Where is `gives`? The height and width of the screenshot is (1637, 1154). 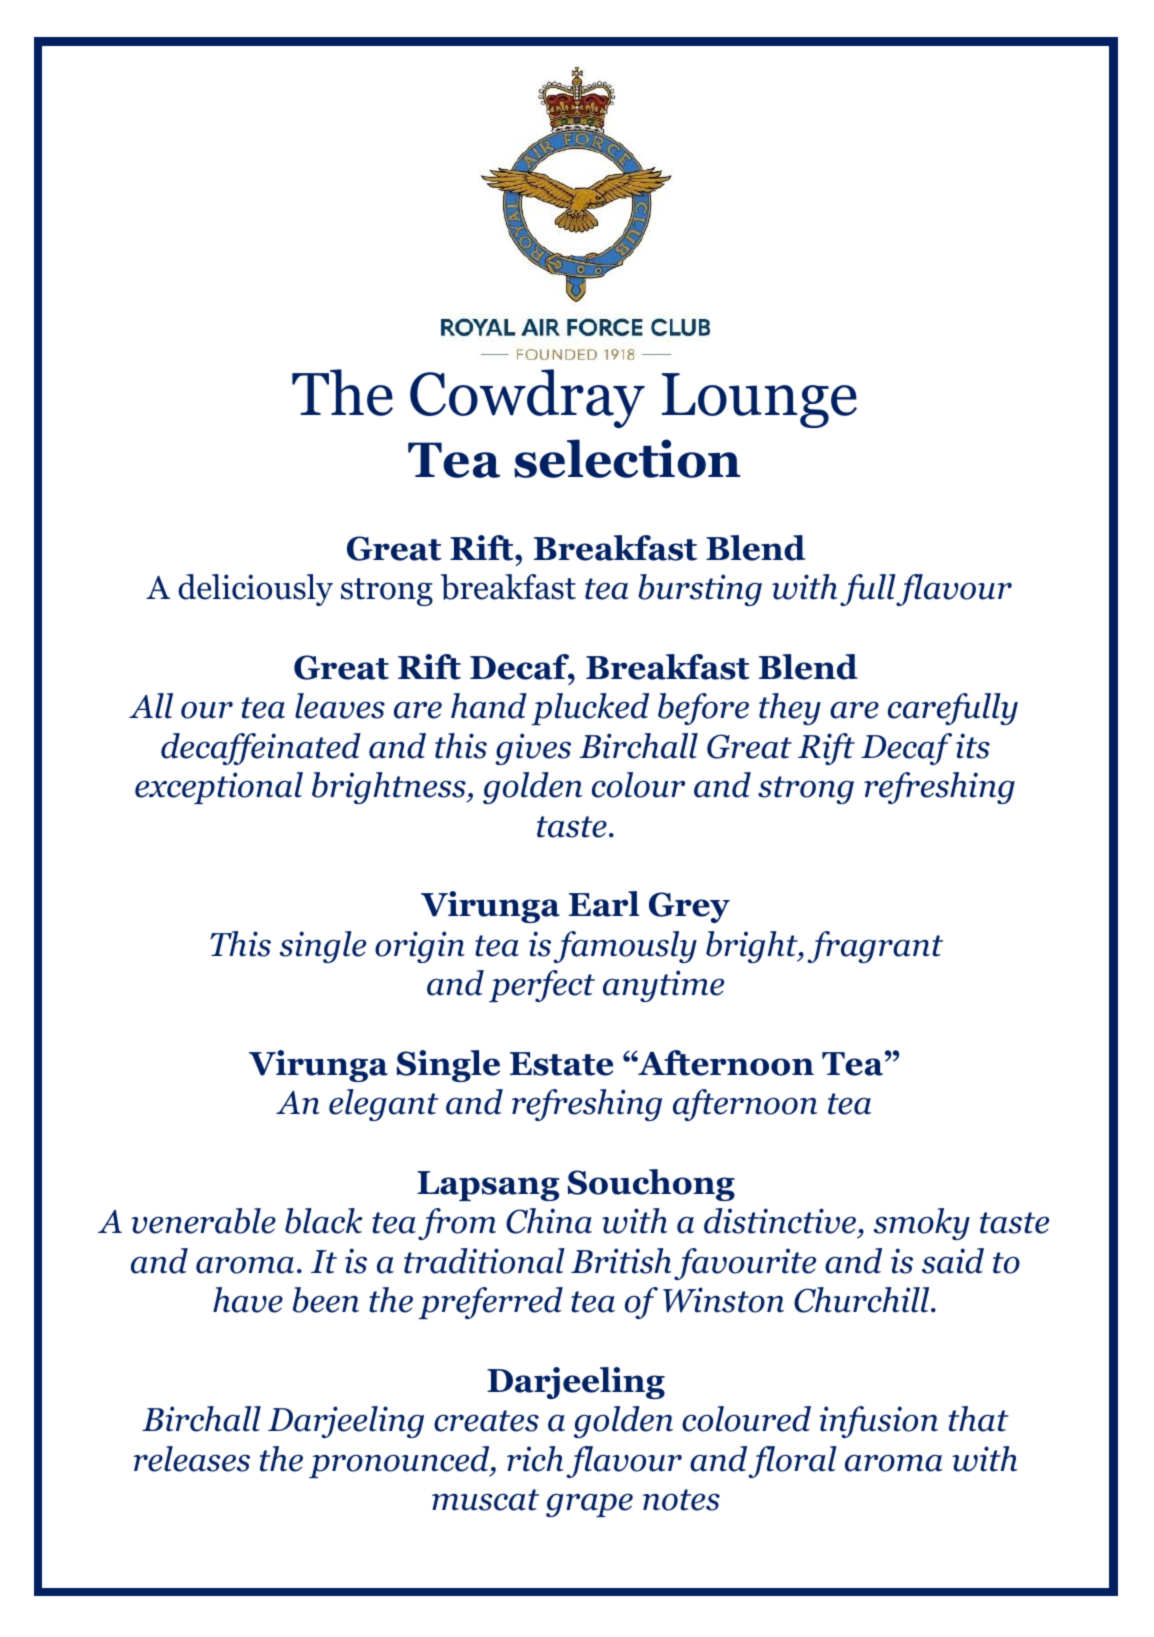
gives is located at coordinates (533, 749).
